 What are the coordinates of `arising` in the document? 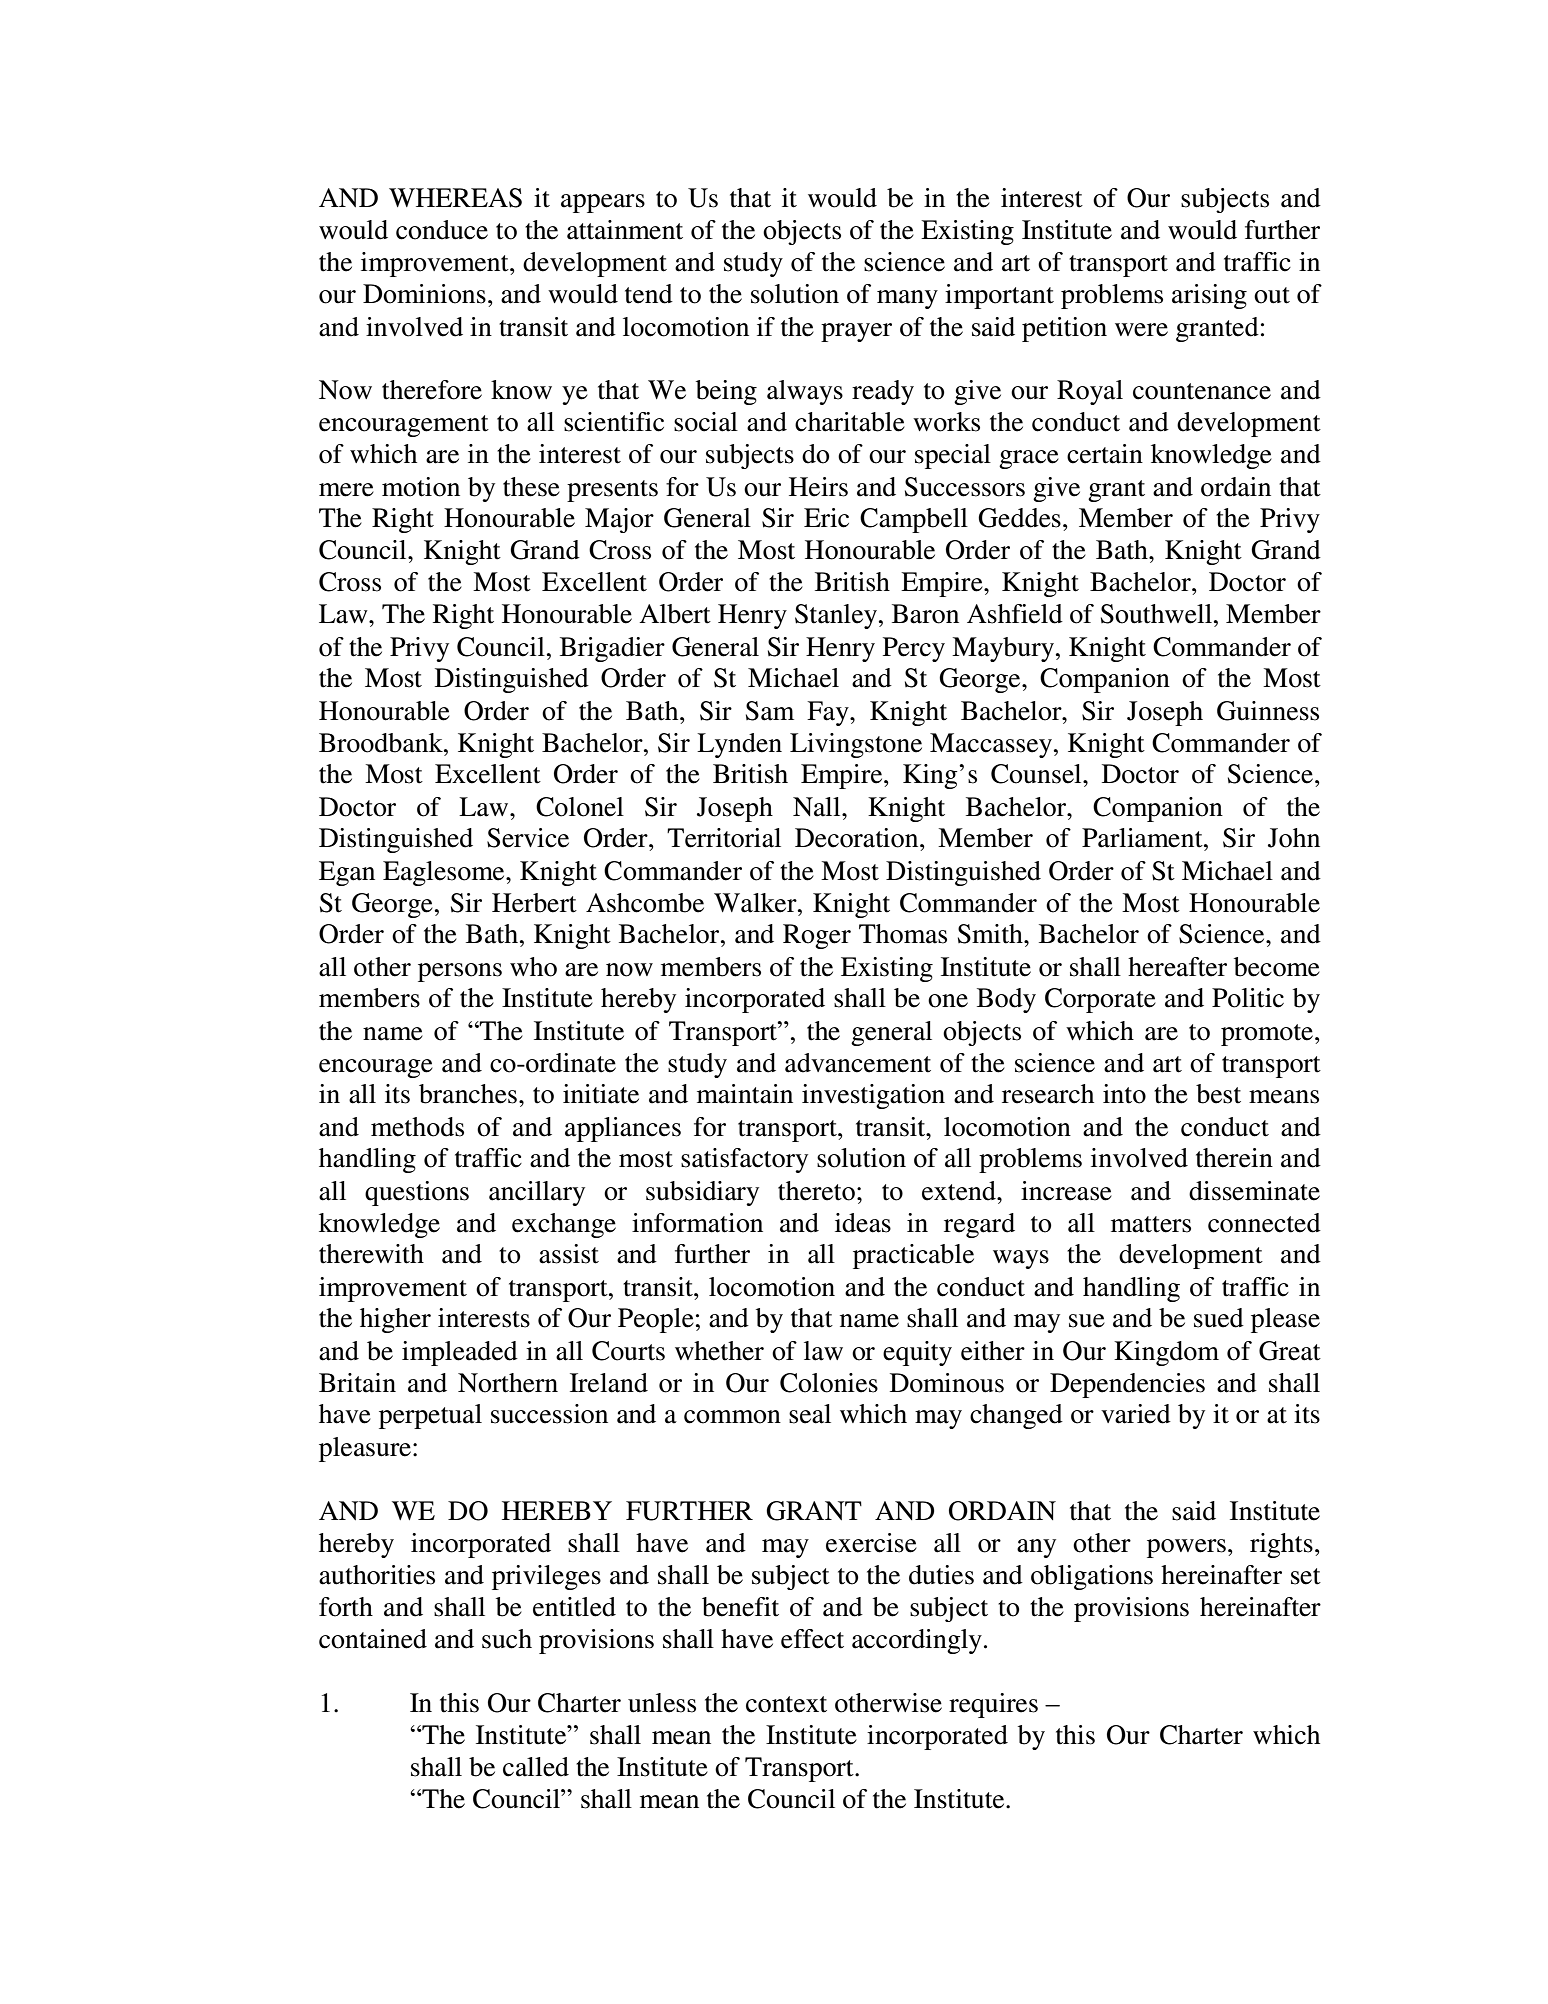 It's located at (1209, 296).
